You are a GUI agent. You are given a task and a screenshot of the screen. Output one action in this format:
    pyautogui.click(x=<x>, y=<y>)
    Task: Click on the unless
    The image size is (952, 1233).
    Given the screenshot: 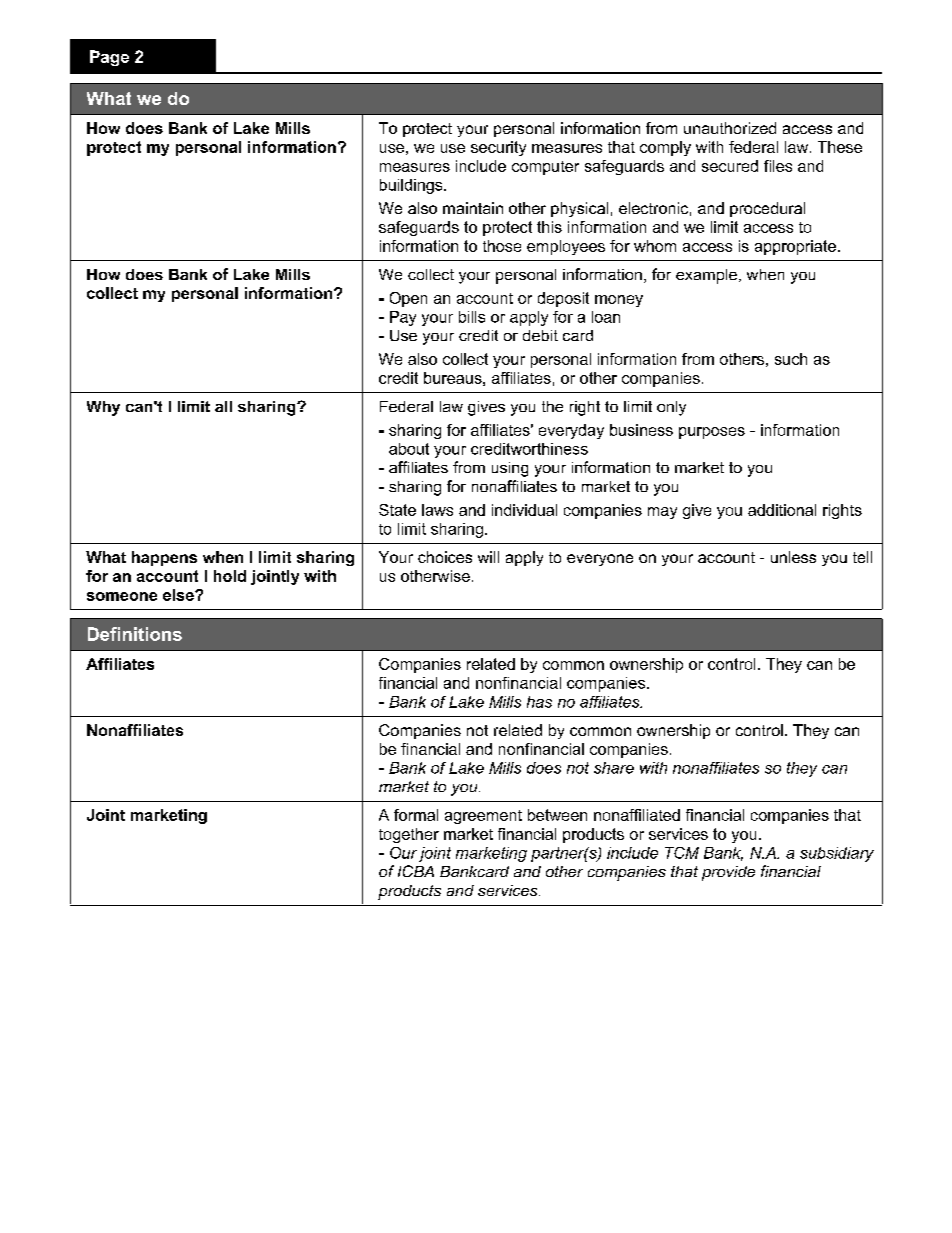 What is the action you would take?
    pyautogui.click(x=793, y=557)
